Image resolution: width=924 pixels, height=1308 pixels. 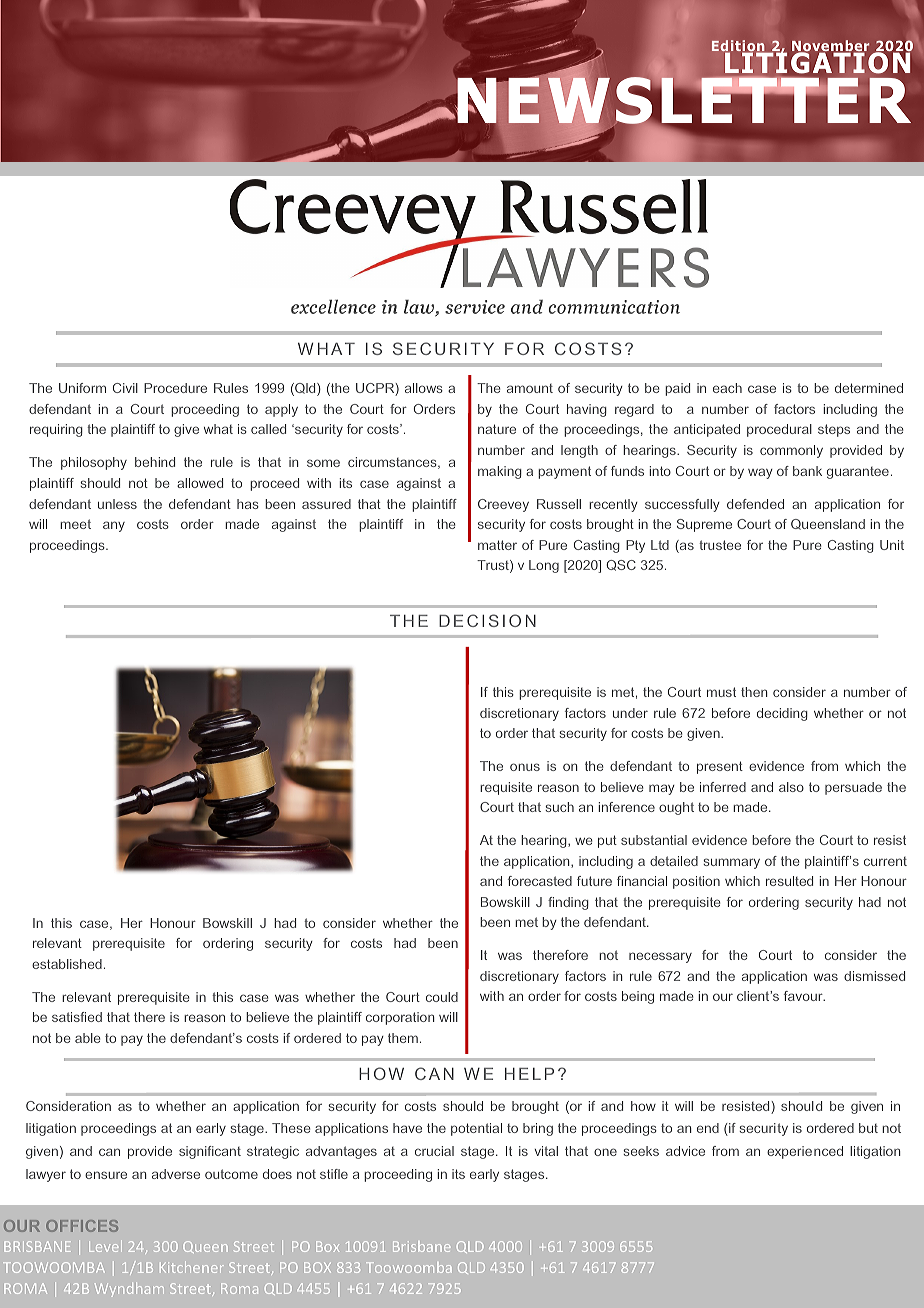 What do you see at coordinates (739, 47) in the screenshot?
I see `Edition` at bounding box center [739, 47].
